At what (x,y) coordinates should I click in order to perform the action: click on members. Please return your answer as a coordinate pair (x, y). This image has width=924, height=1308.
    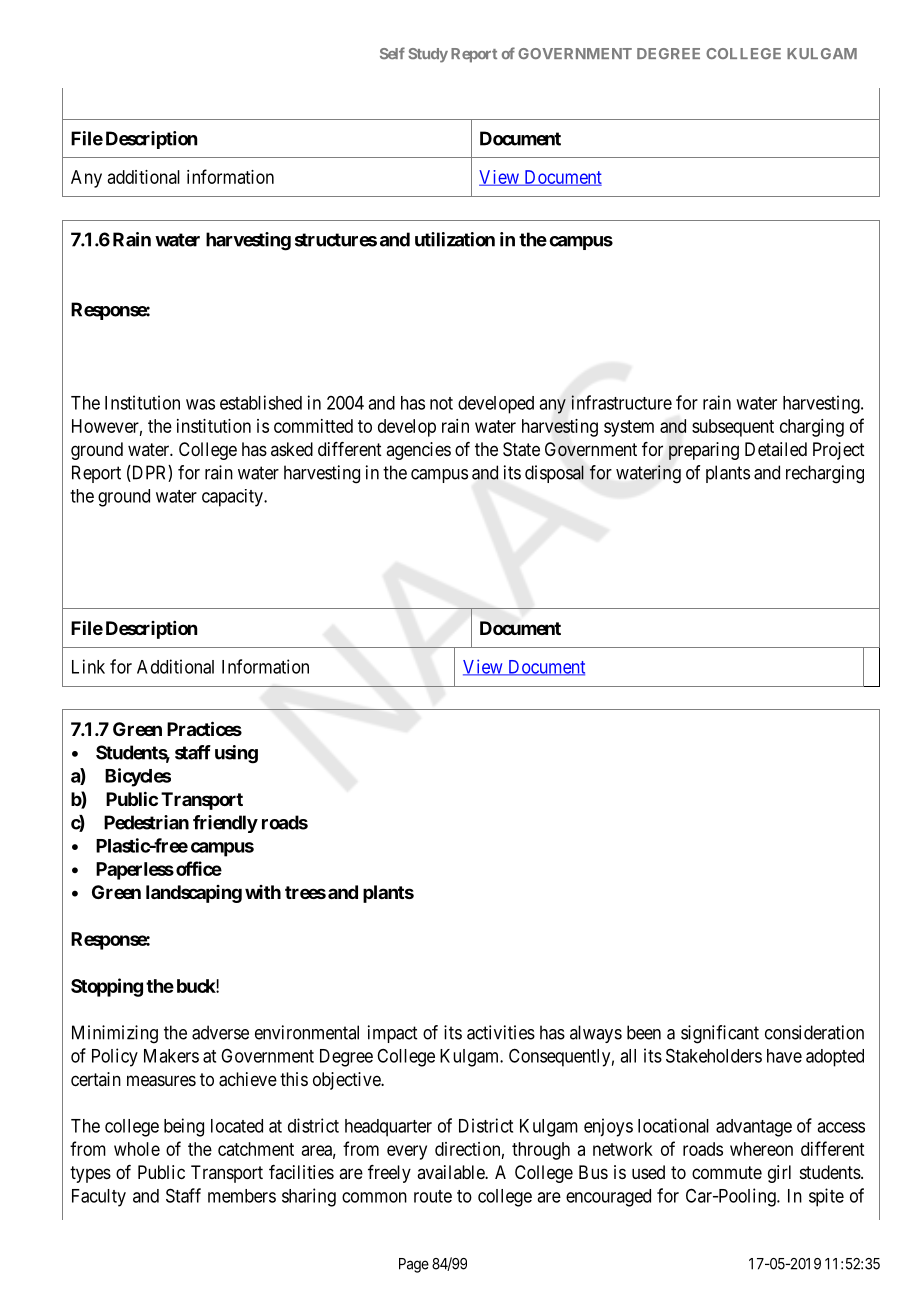
    Looking at the image, I should click on (242, 1196).
